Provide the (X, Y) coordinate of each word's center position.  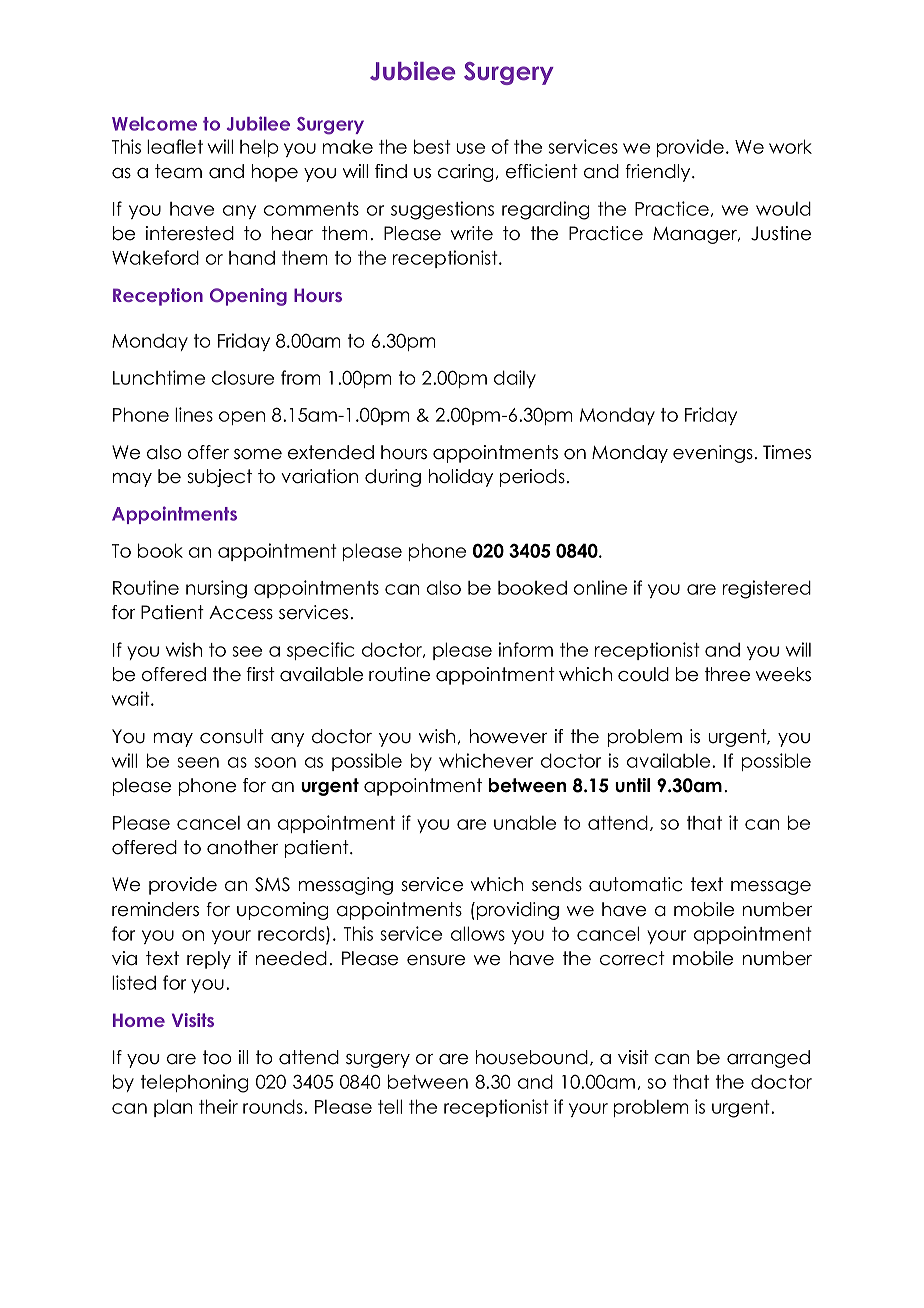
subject (219, 478)
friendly (659, 173)
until (632, 785)
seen (198, 762)
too (217, 1057)
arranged (768, 1059)
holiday (461, 478)
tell (390, 1106)
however (509, 736)
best (432, 146)
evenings (713, 454)
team (178, 171)
